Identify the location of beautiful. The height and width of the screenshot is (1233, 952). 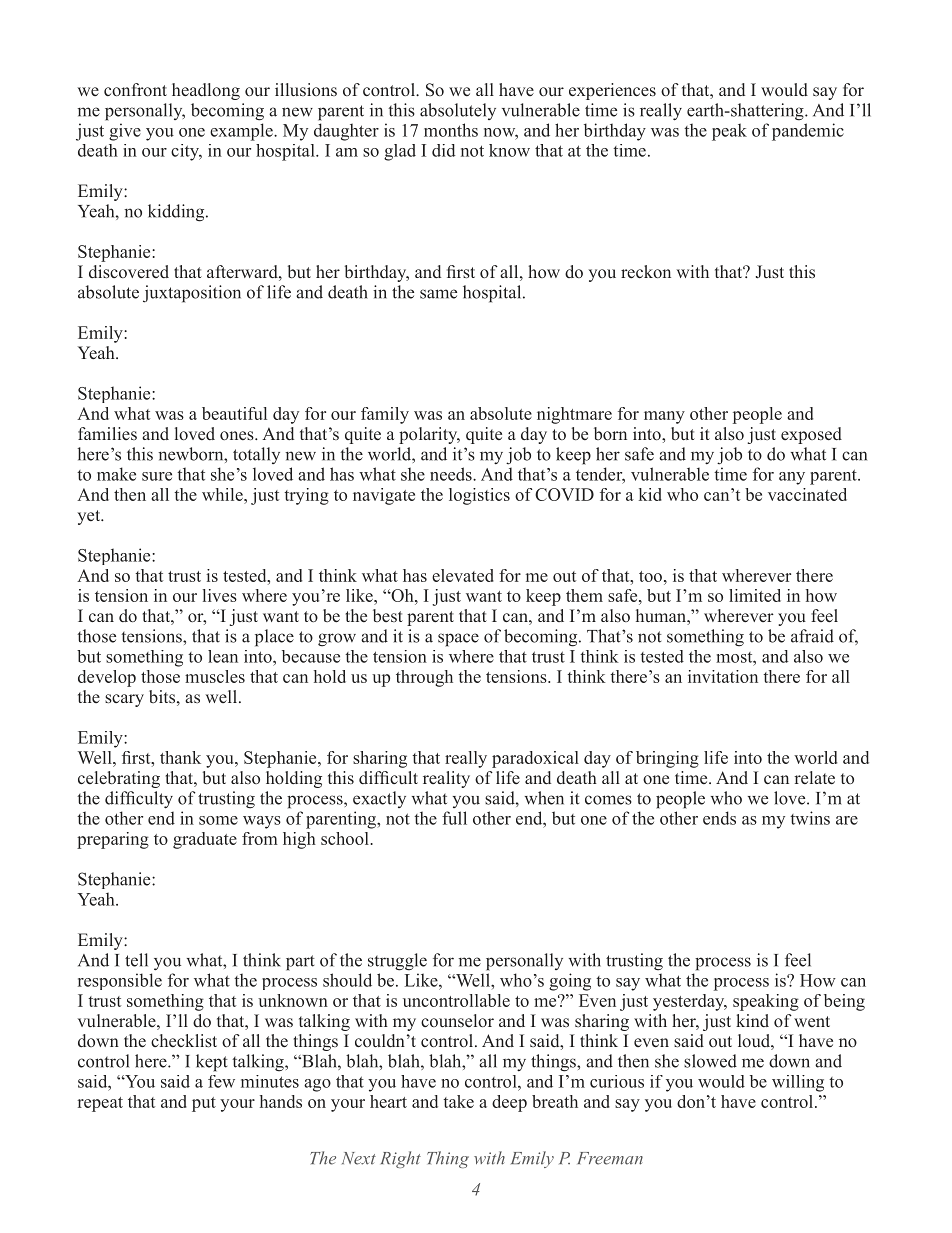
(234, 413).
